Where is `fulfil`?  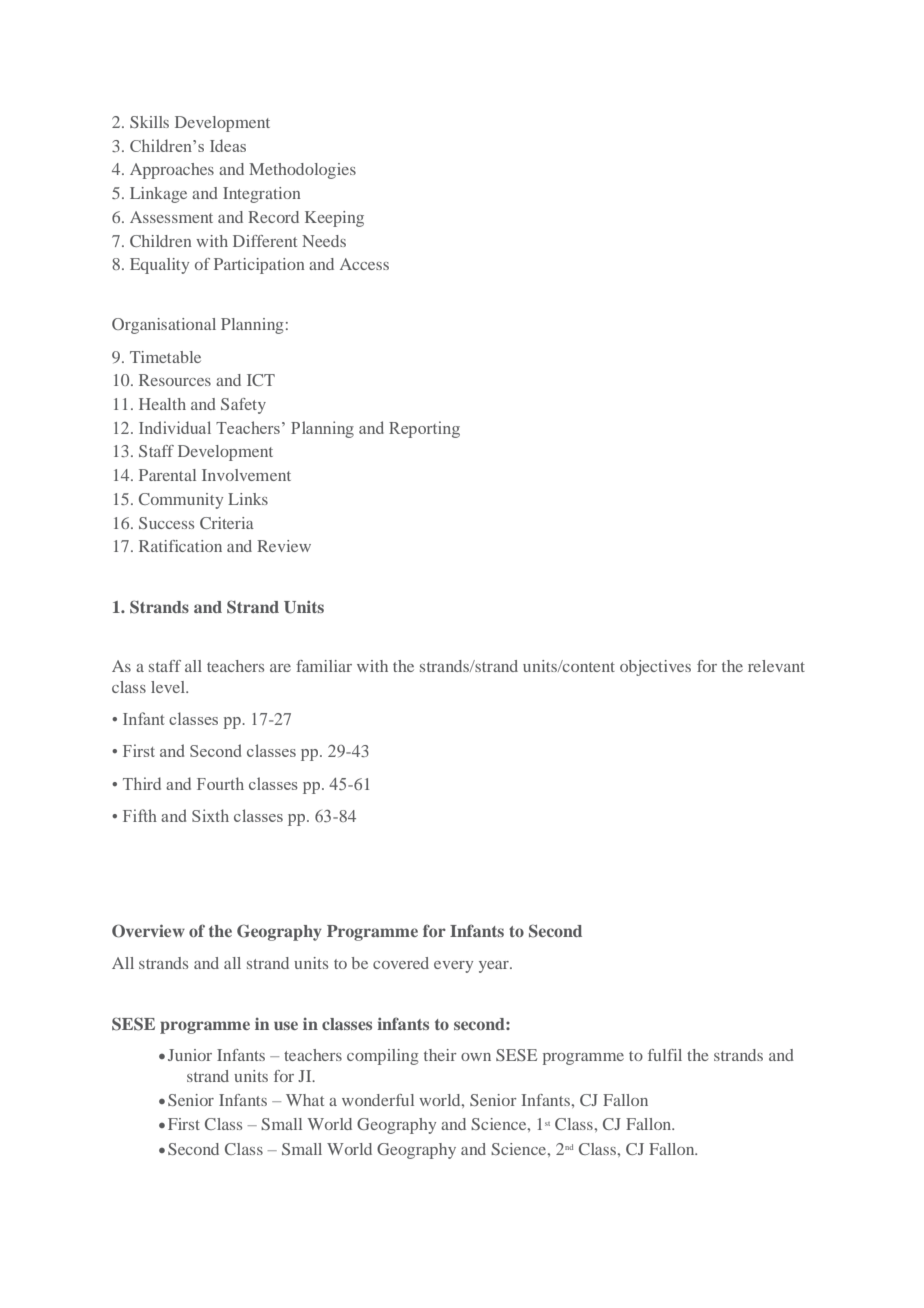
fulfil is located at coordinates (665, 1055).
